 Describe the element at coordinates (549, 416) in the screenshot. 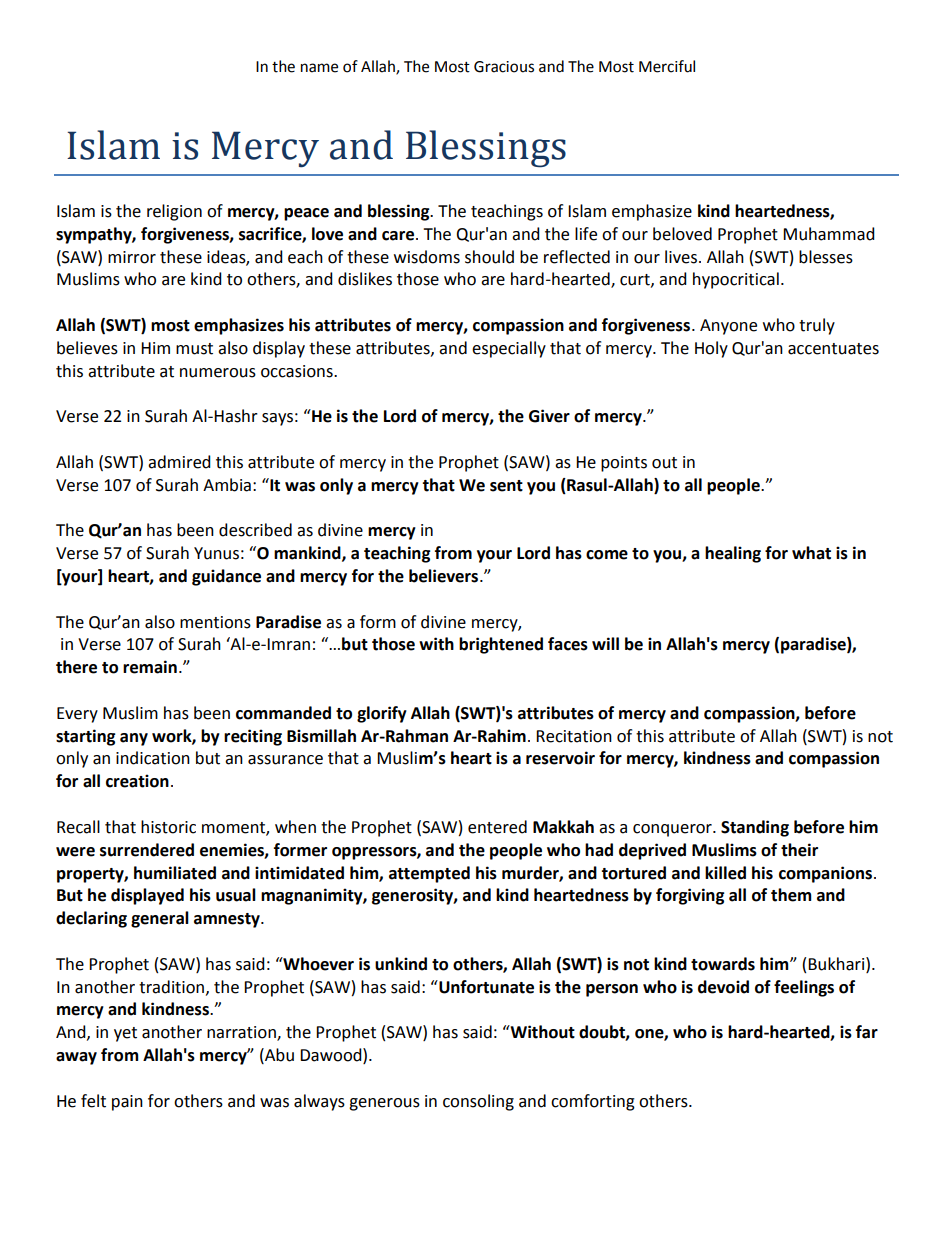

I see `Giver` at that location.
